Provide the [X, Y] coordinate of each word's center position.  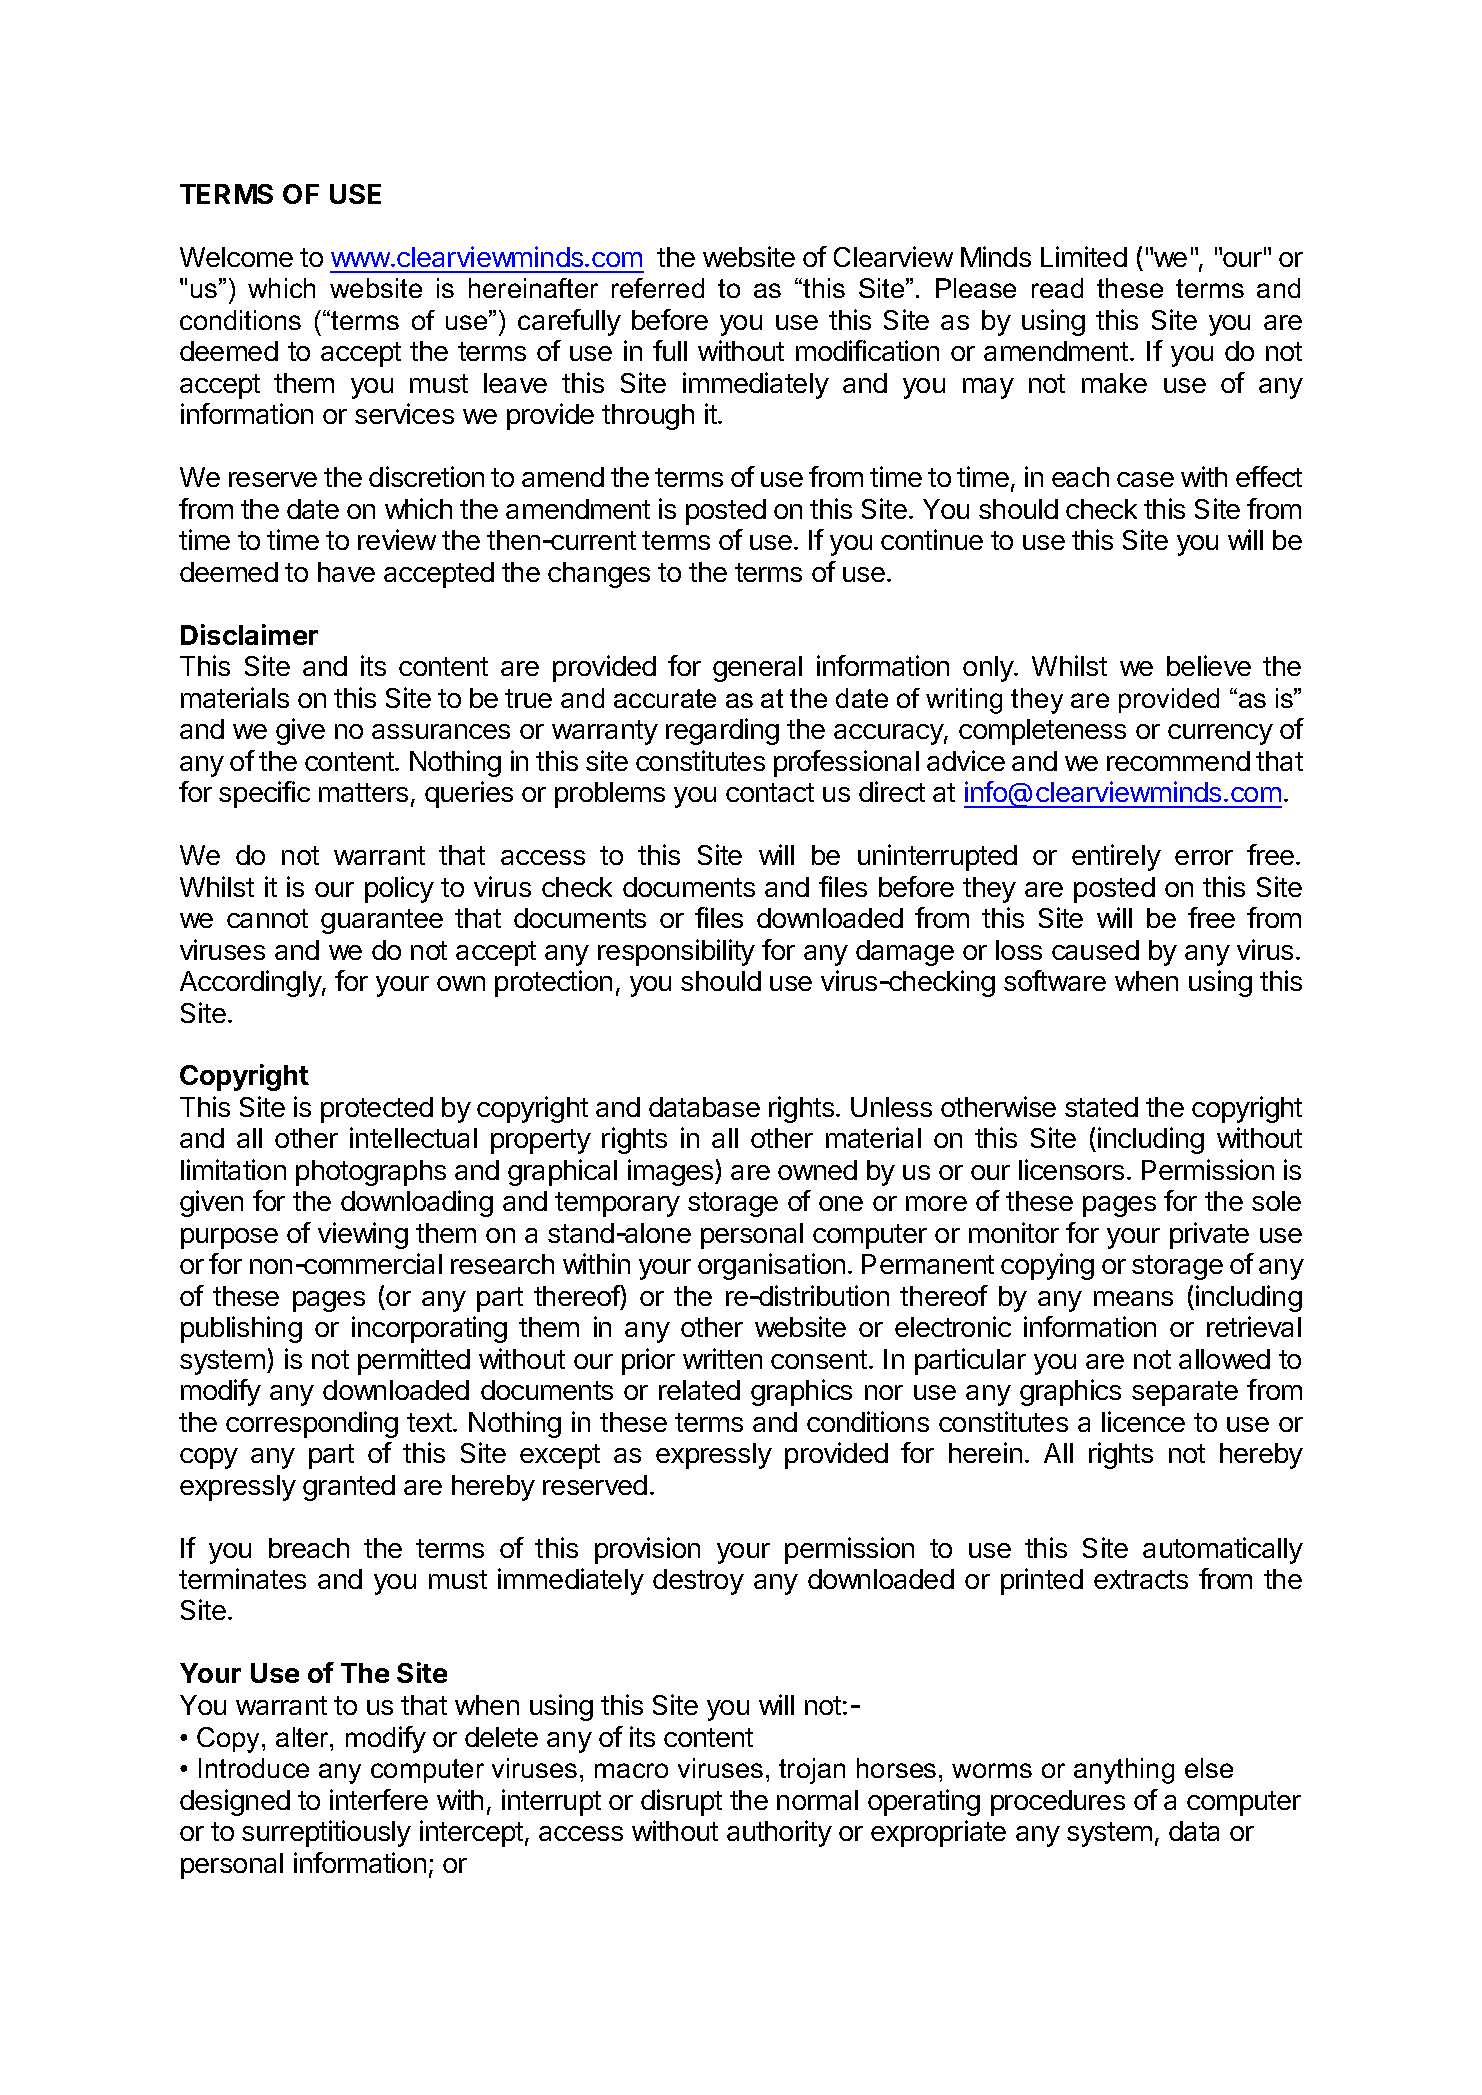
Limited [1084, 256]
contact [770, 792]
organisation [771, 1266]
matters [363, 792]
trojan [812, 1771]
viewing [363, 1235]
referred [658, 288]
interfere [379, 1799]
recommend [1178, 761]
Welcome [236, 257]
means [1133, 1298]
